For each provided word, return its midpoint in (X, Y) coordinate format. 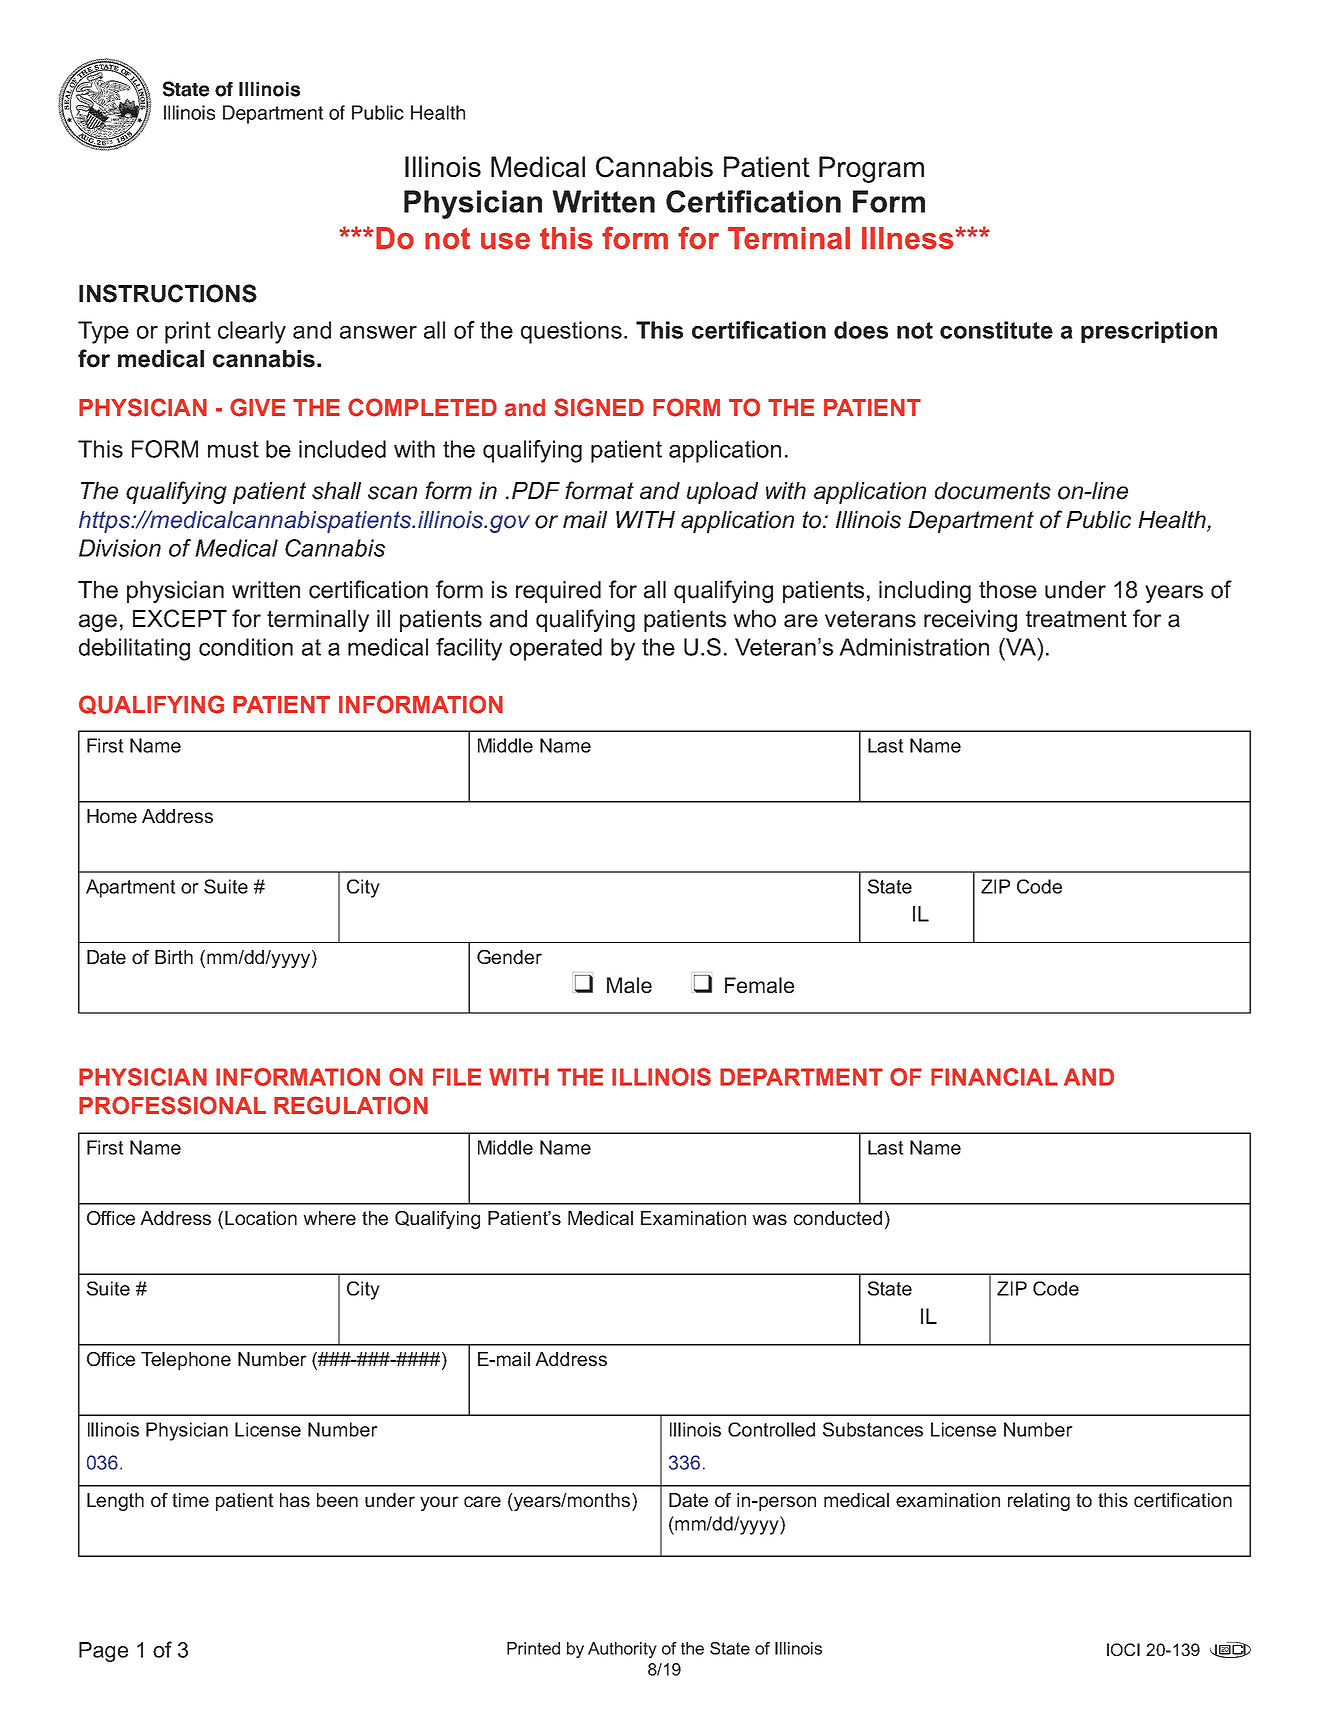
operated (556, 649)
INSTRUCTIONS (168, 293)
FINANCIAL (994, 1077)
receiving (970, 621)
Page (103, 1652)
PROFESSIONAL (172, 1105)
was (769, 1219)
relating (1039, 1502)
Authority (622, 1650)
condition (246, 647)
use (505, 240)
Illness (909, 238)
